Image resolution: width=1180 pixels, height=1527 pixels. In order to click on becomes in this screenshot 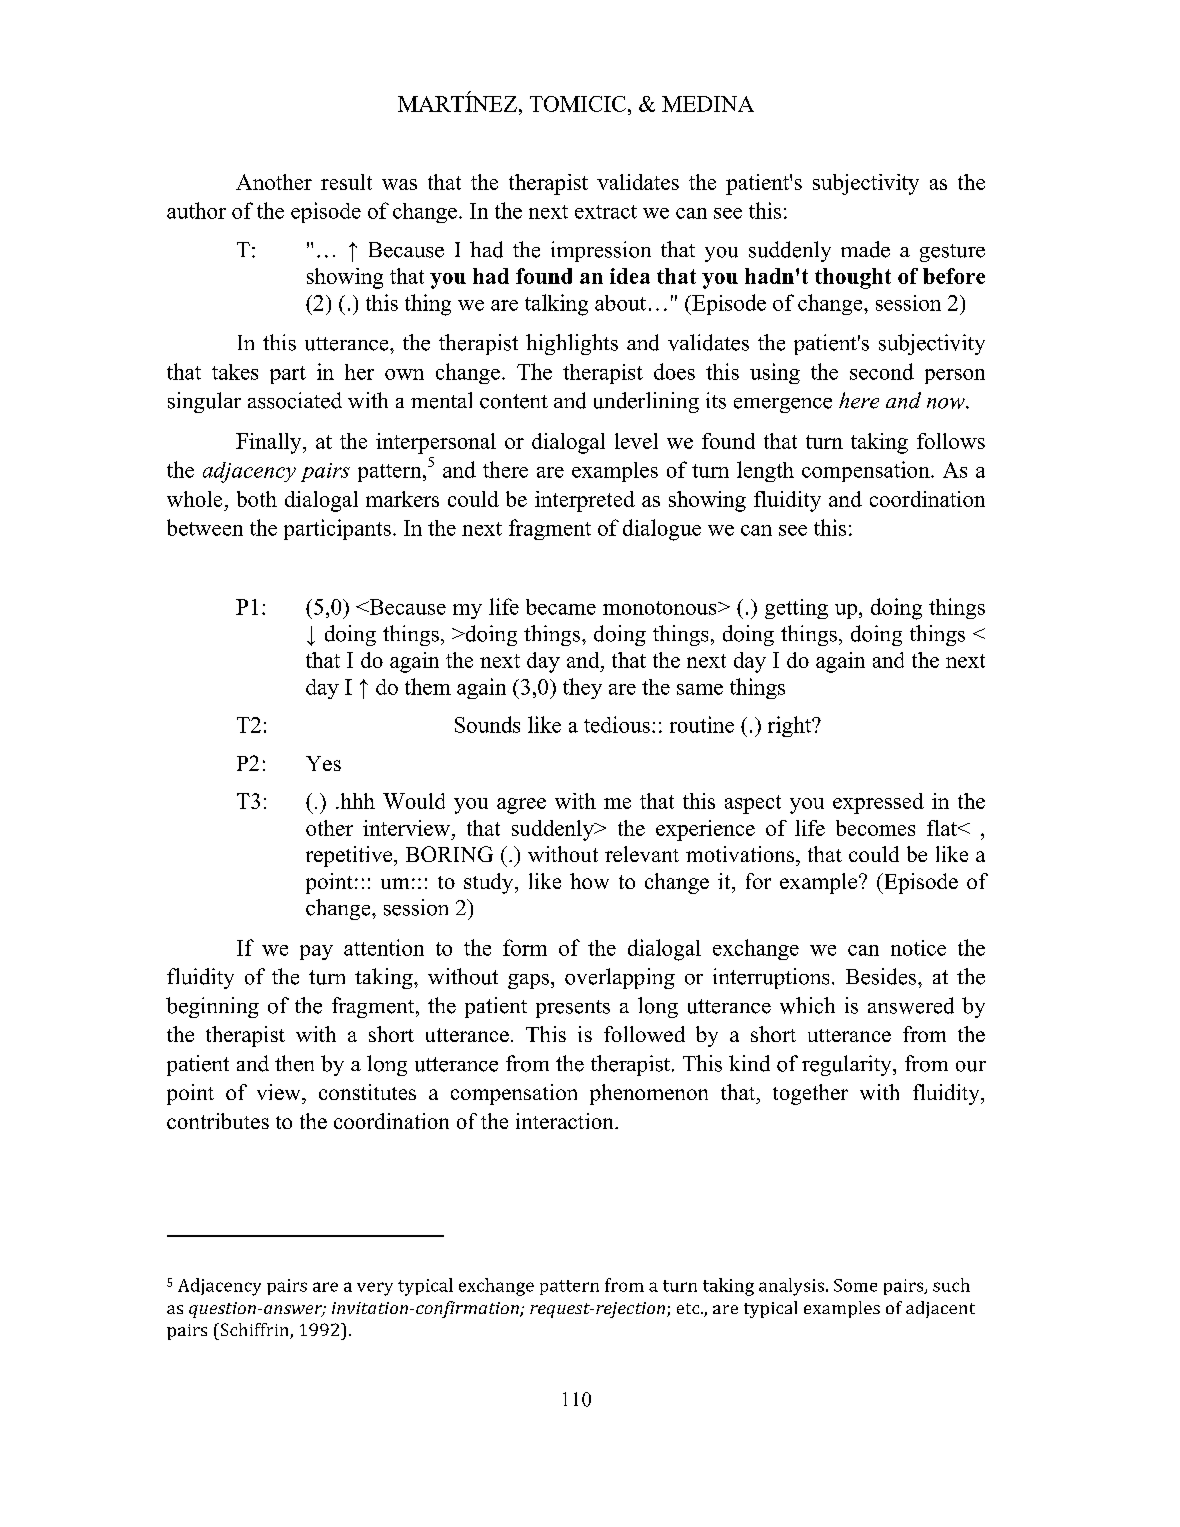, I will do `click(875, 828)`.
